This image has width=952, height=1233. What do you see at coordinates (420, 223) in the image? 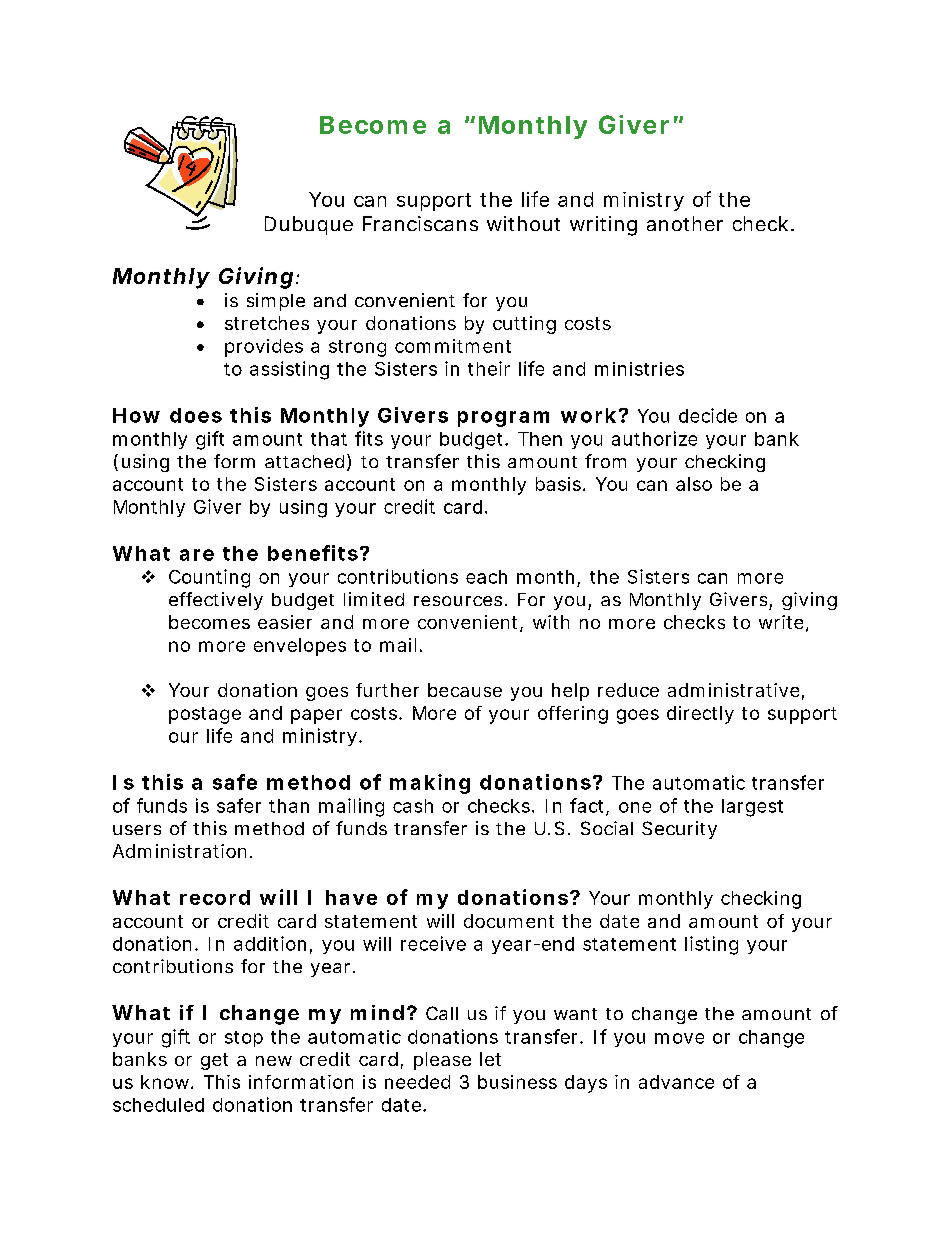
I see `Franciscans` at bounding box center [420, 223].
